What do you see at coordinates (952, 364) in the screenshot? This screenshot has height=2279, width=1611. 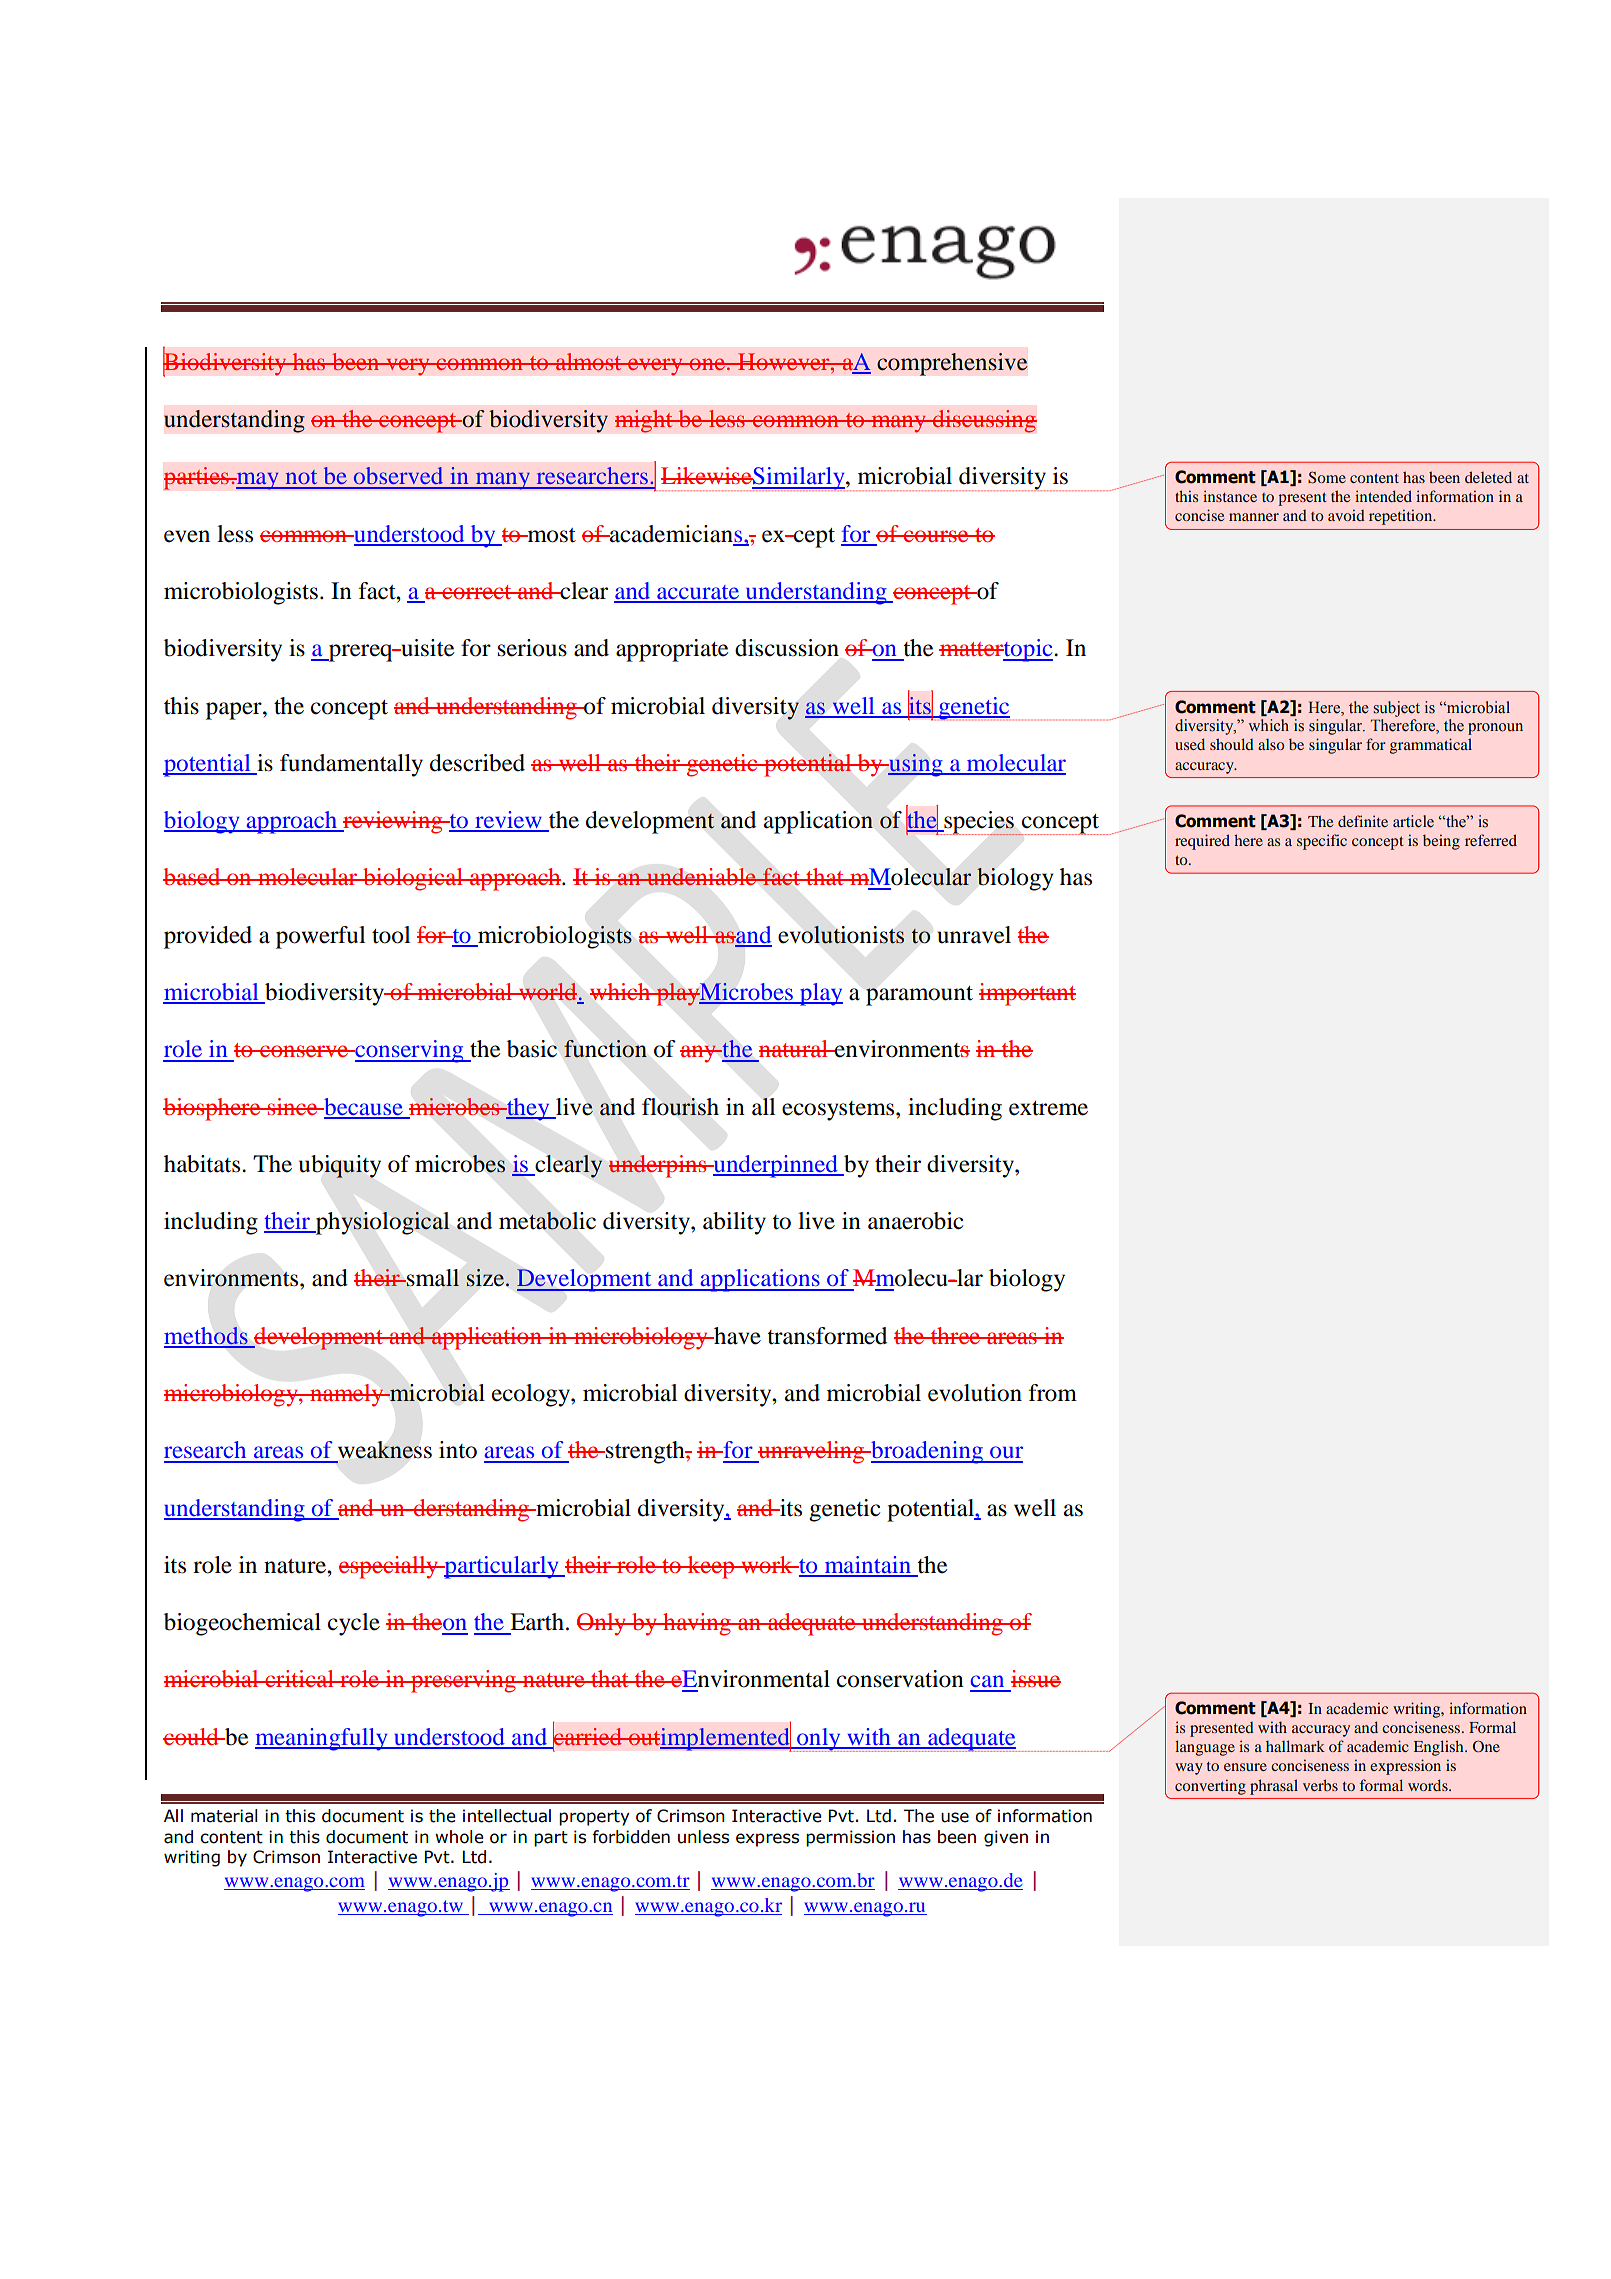 I see `comprehensive` at bounding box center [952, 364].
